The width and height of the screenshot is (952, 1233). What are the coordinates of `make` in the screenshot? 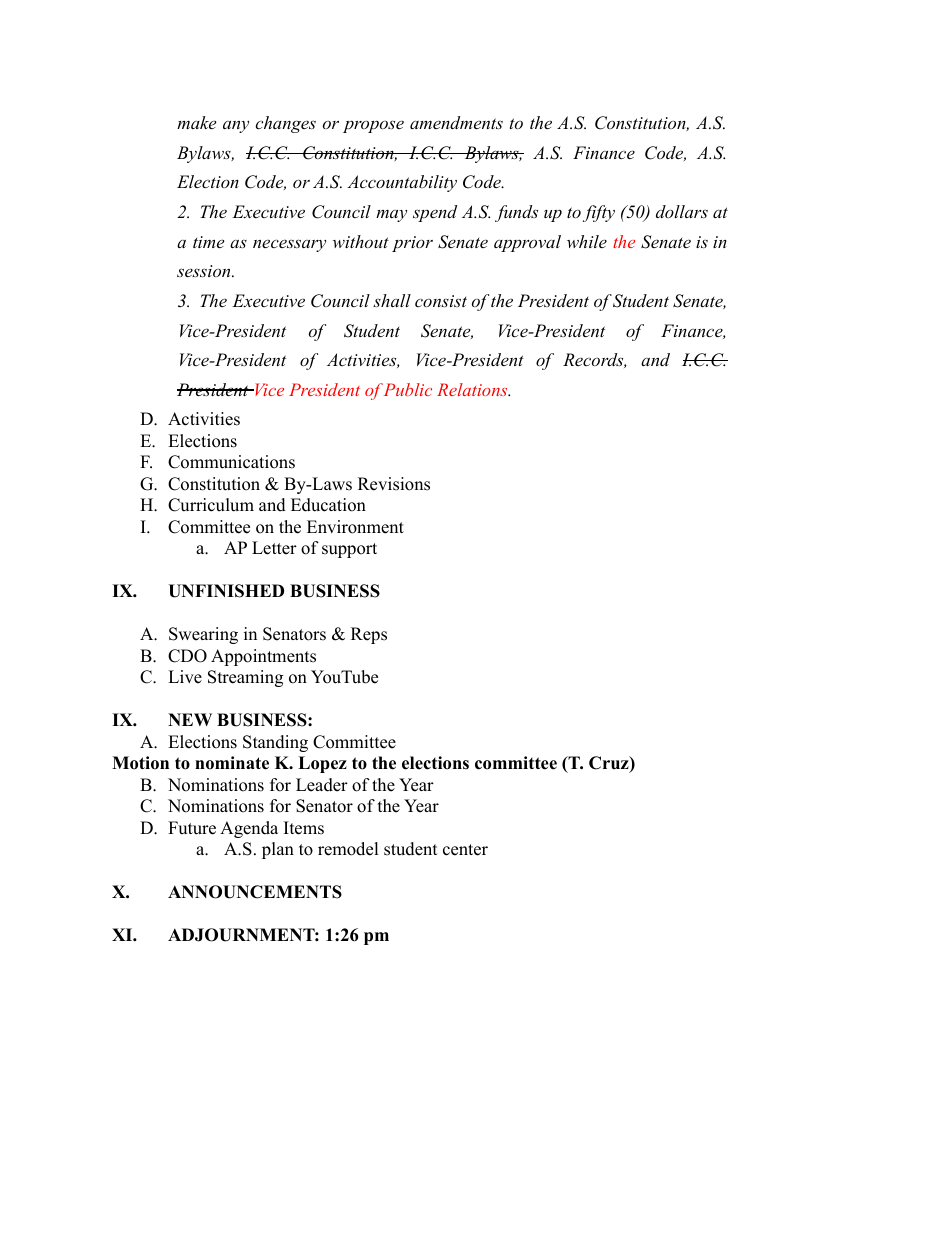 It's located at (196, 122).
